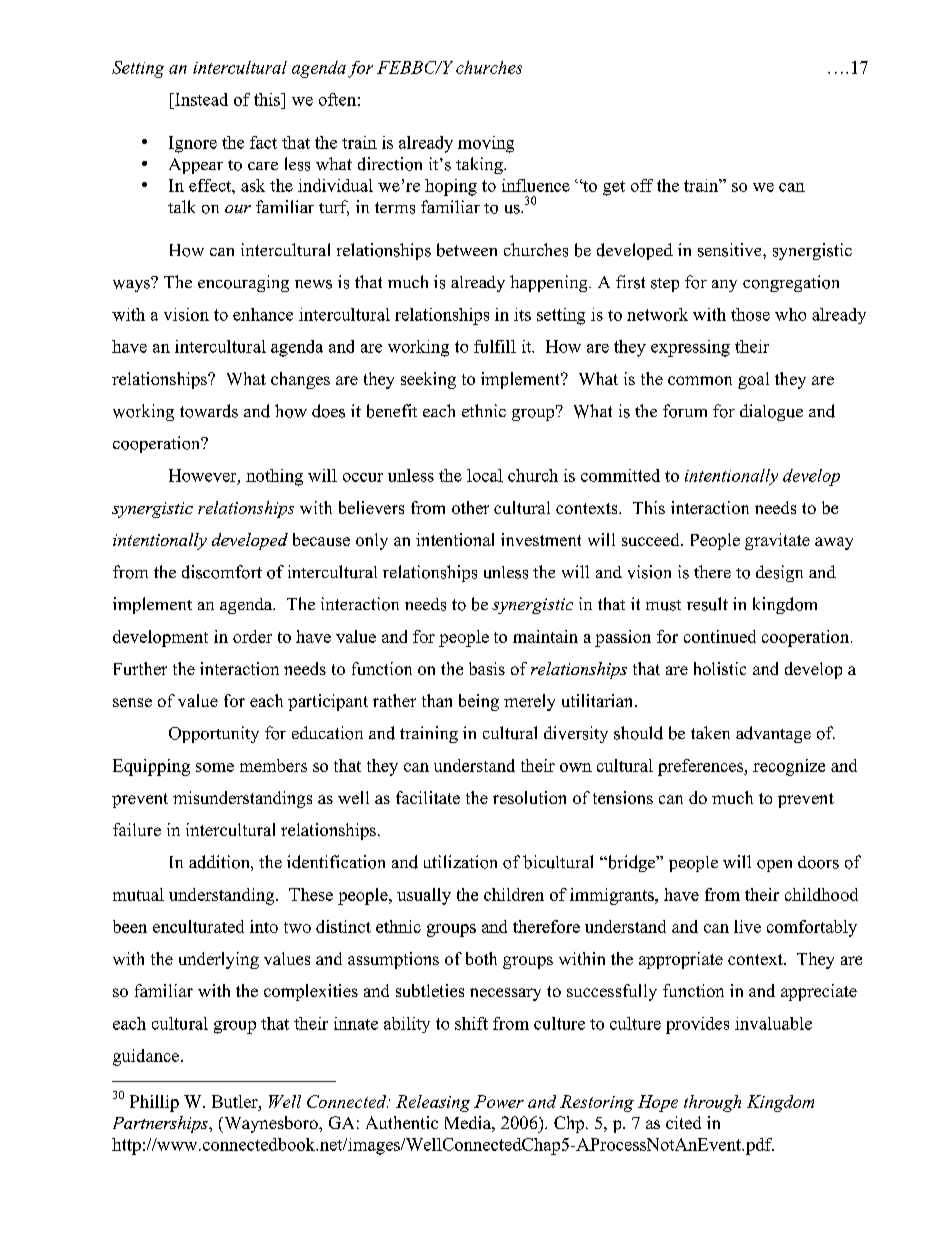  Describe the element at coordinates (642, 185) in the screenshot. I see `off` at that location.
